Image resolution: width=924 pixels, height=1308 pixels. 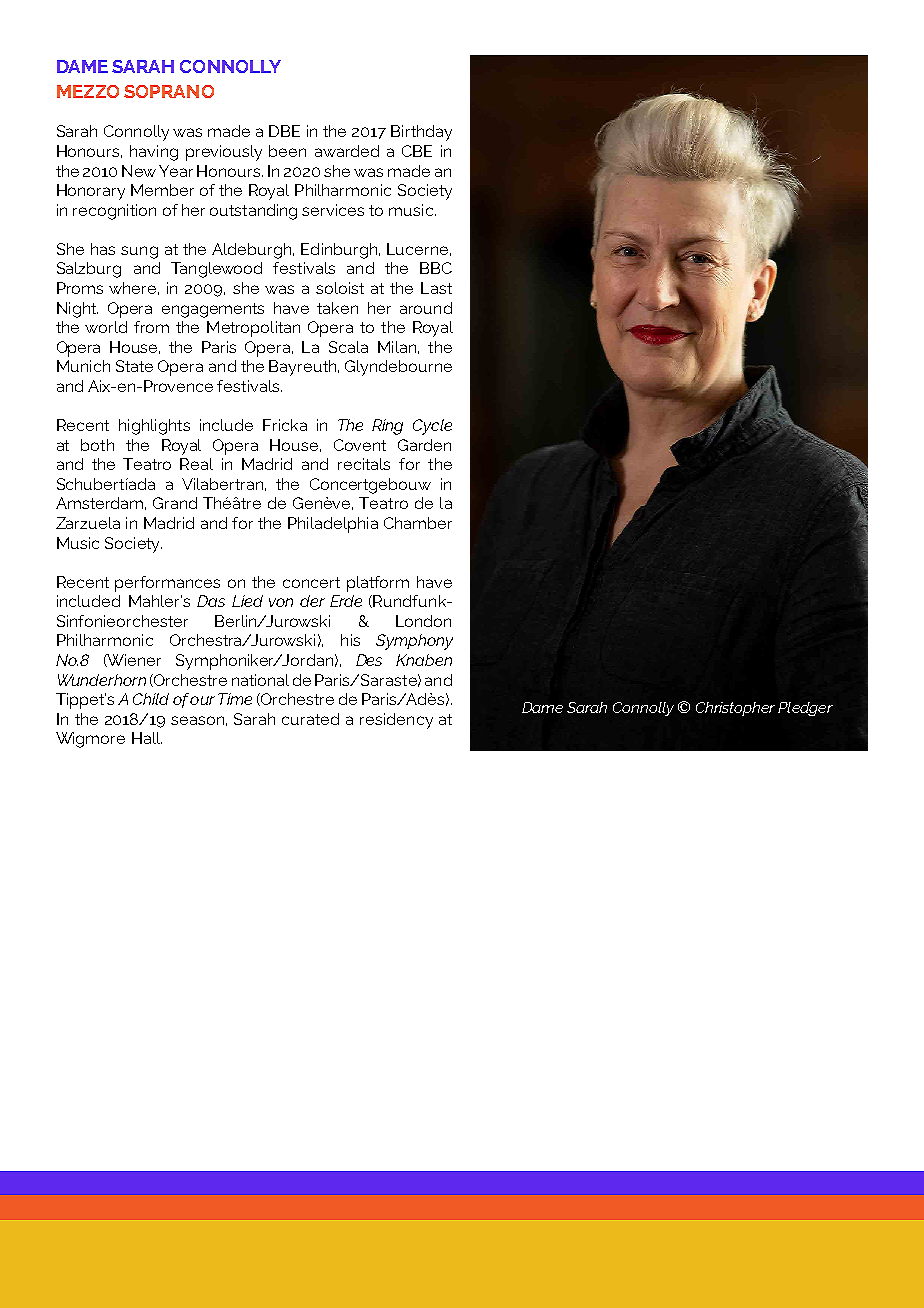 I want to click on performances, so click(x=167, y=584).
